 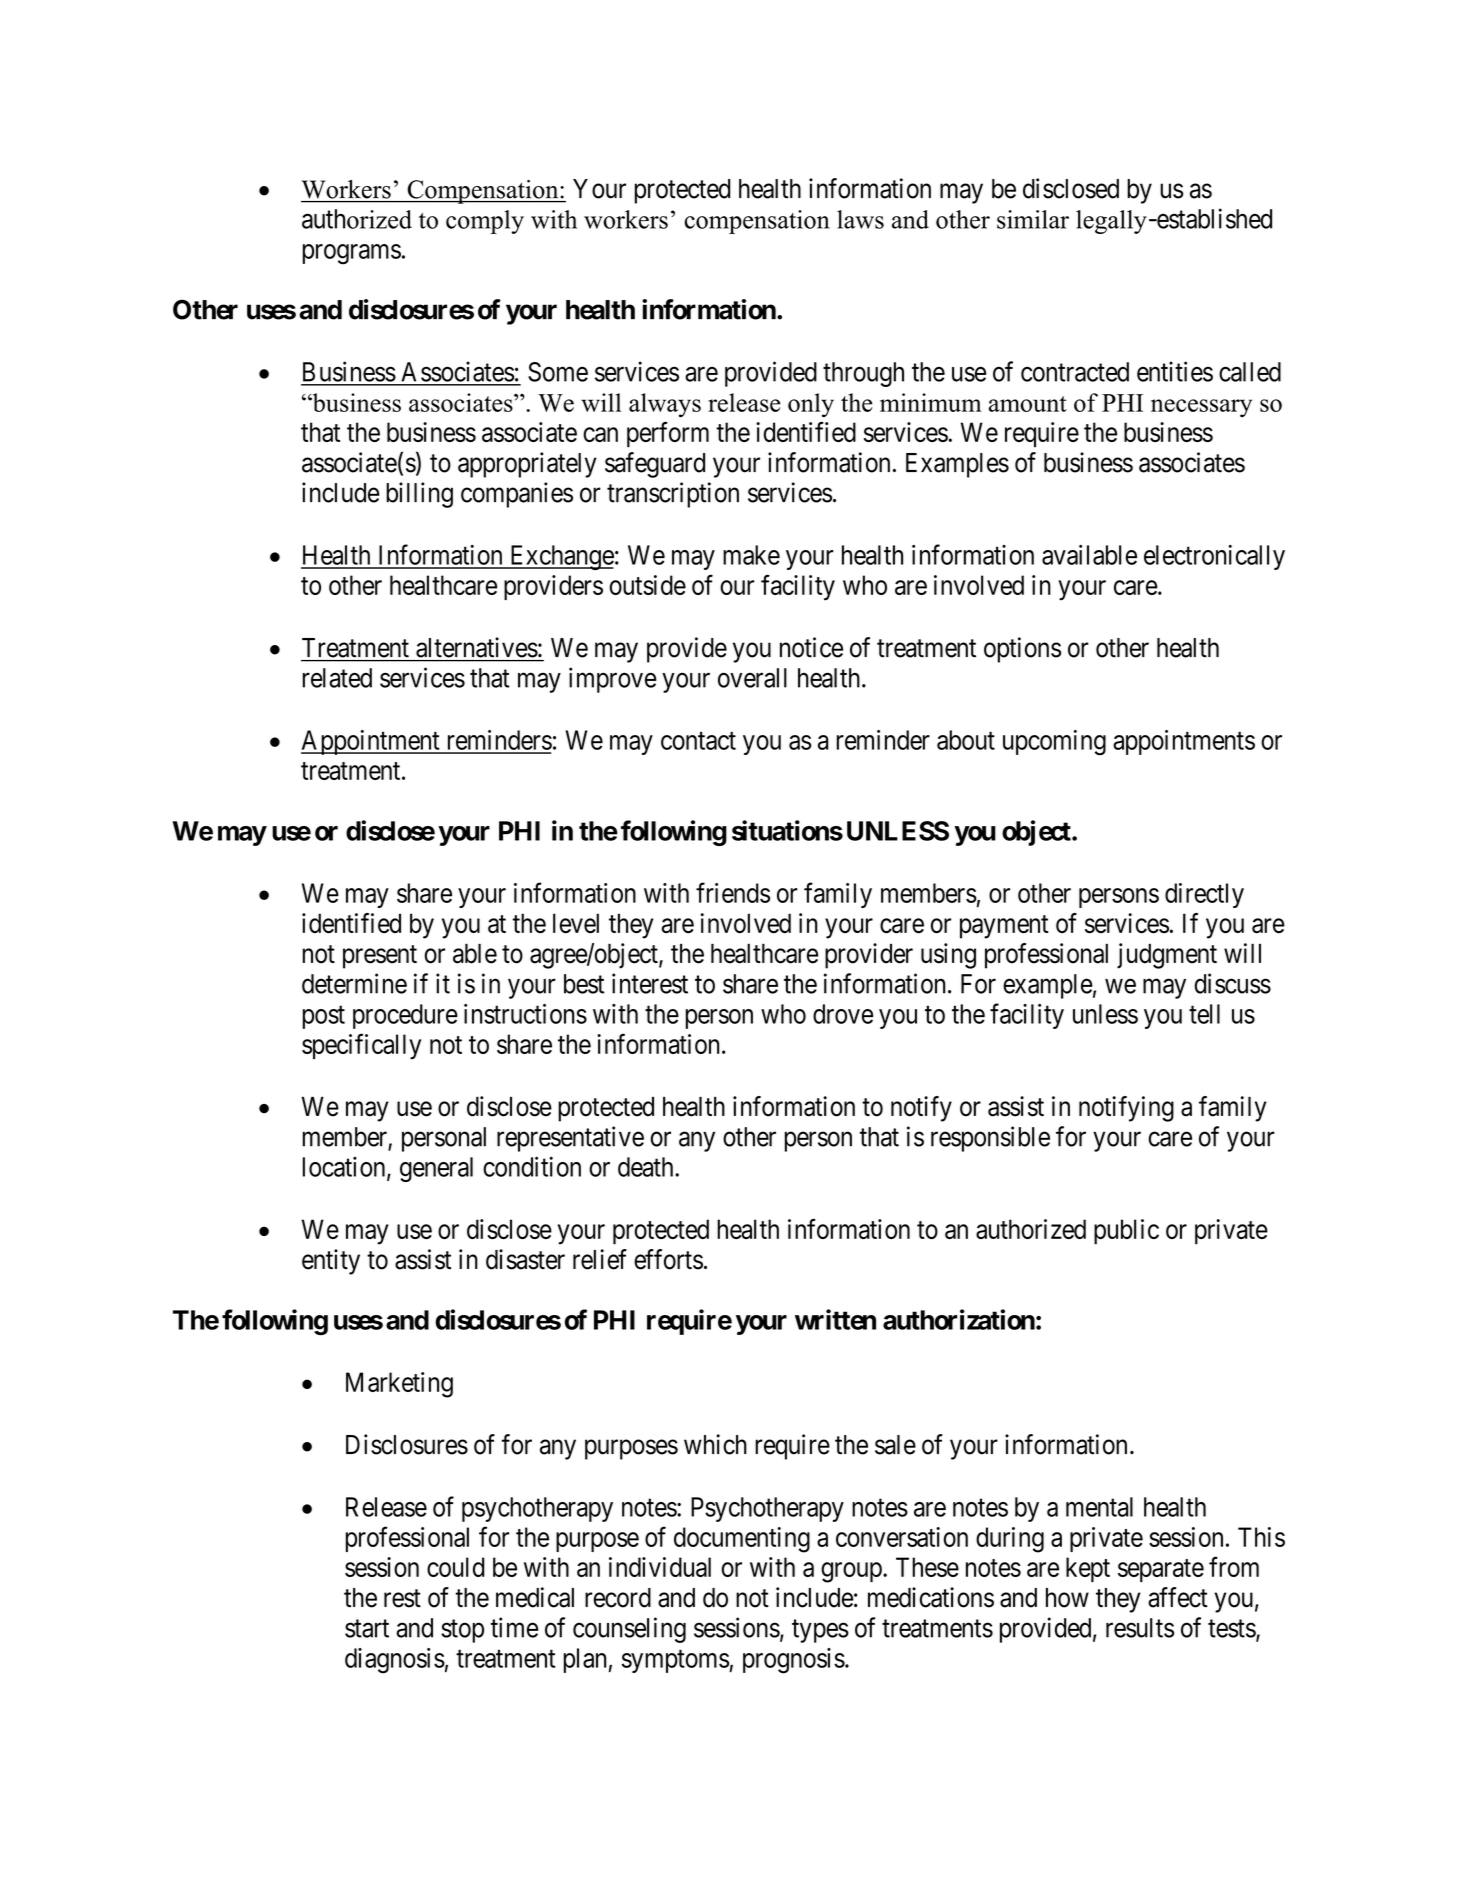 I want to click on alternatives, so click(x=477, y=647).
